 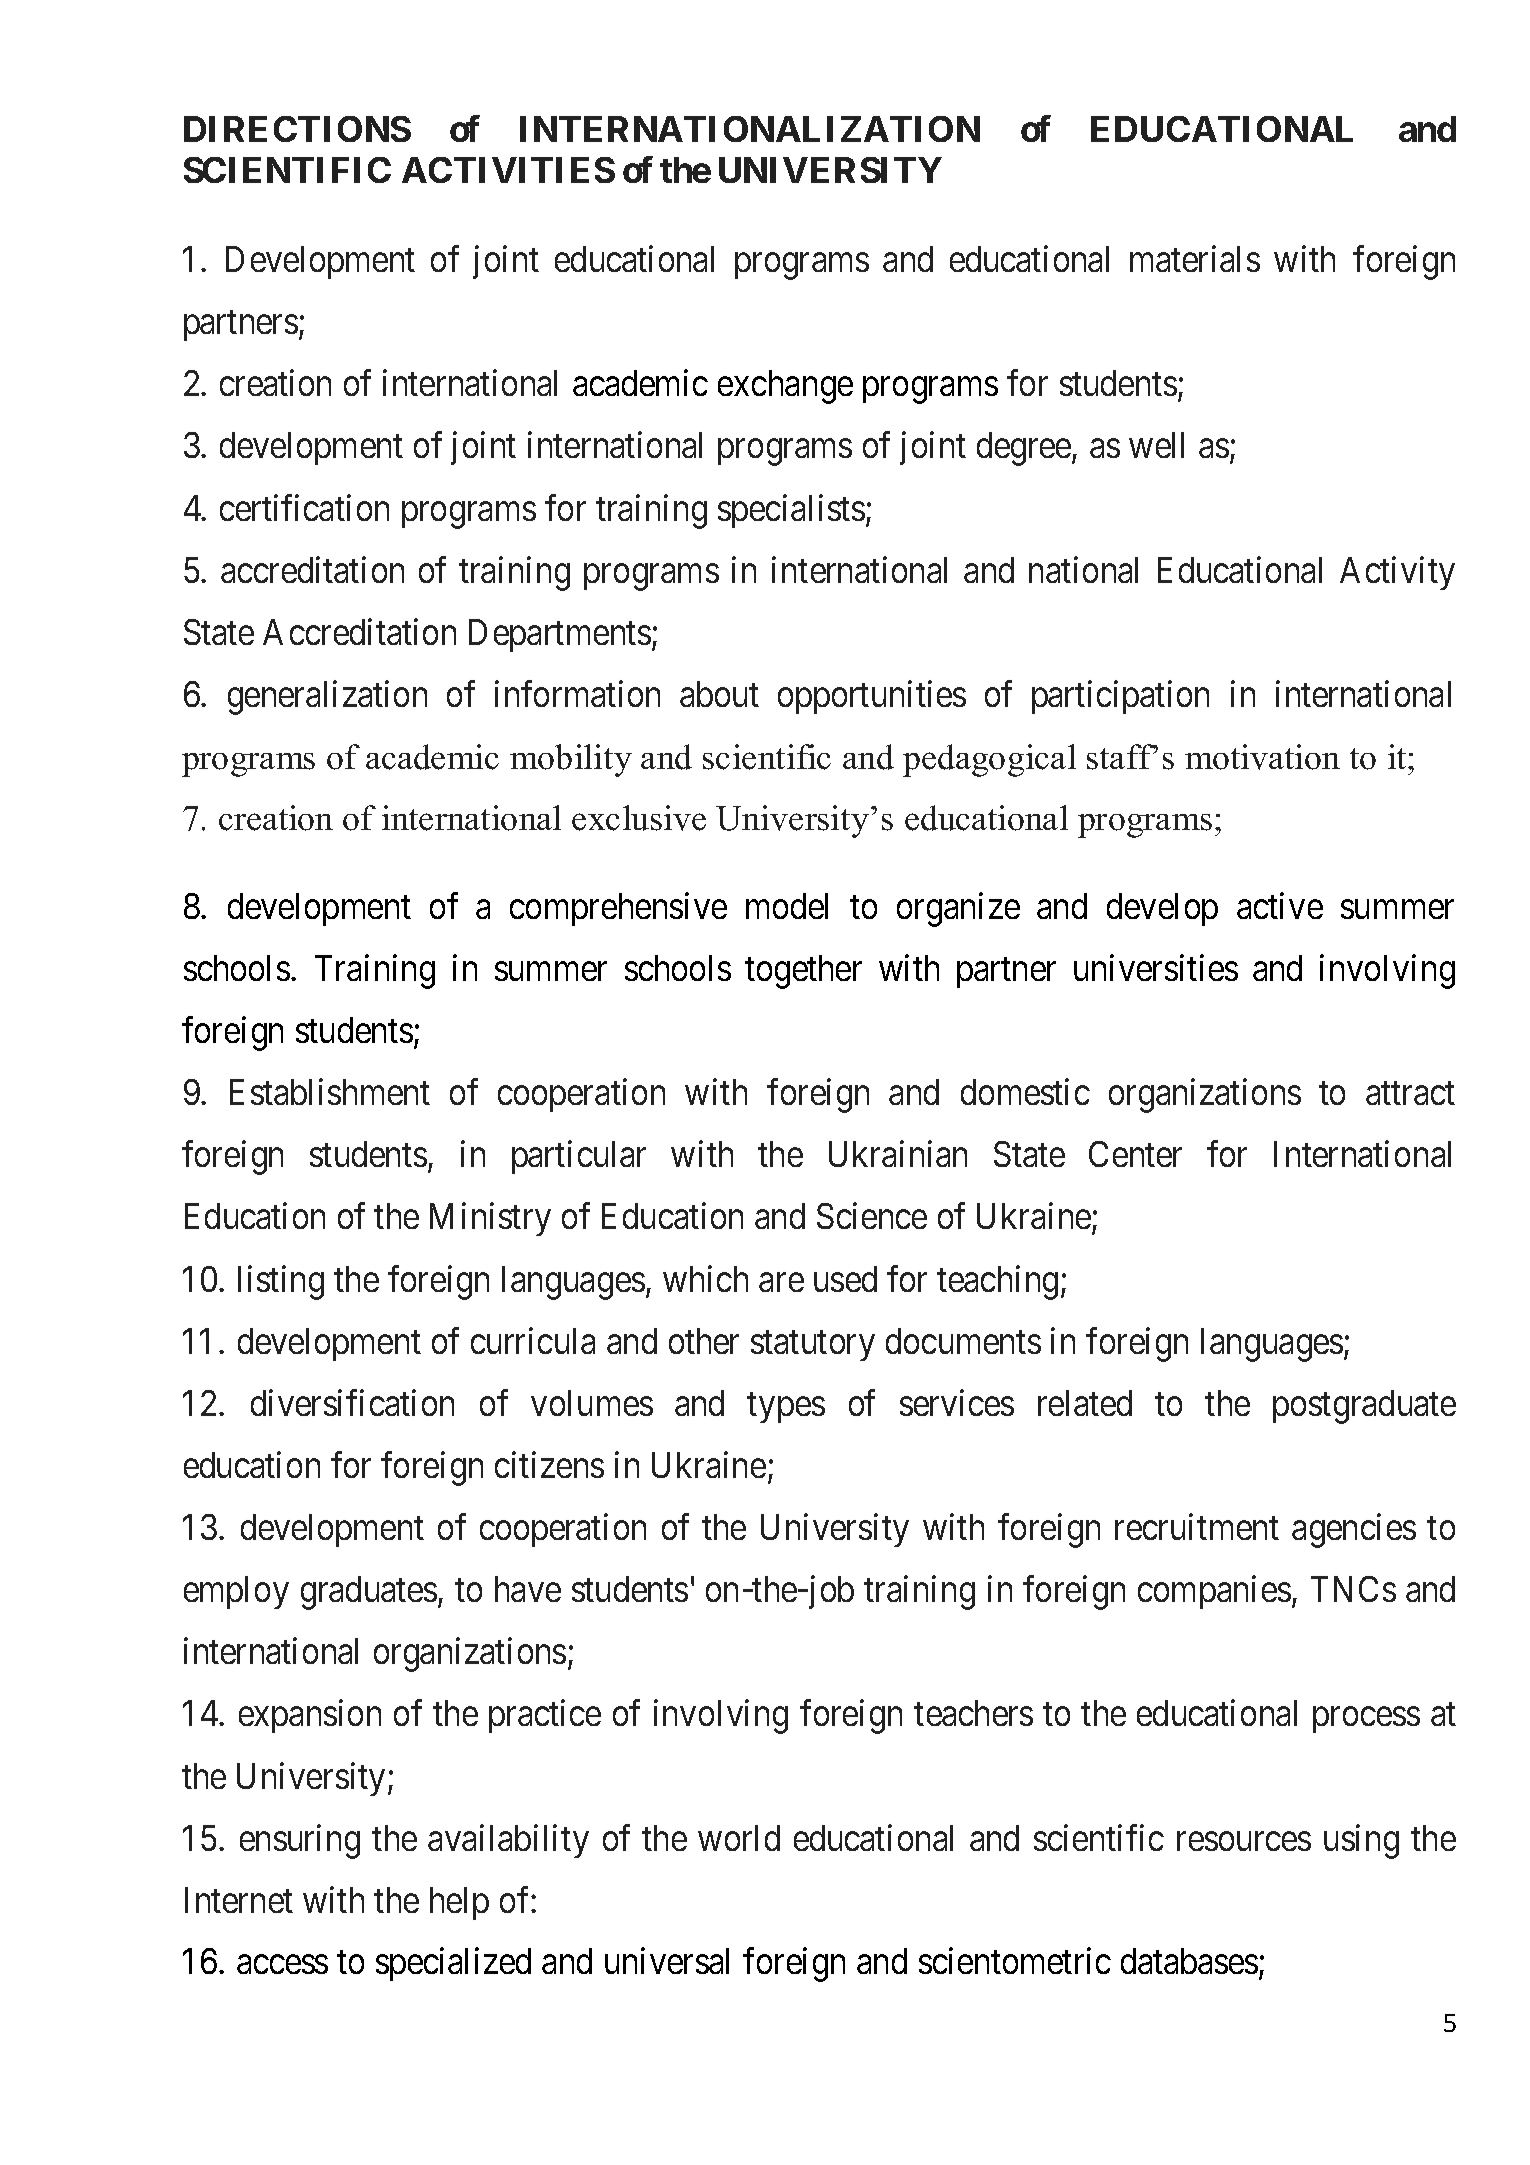 What do you see at coordinates (304, 507) in the screenshot?
I see `certification` at bounding box center [304, 507].
